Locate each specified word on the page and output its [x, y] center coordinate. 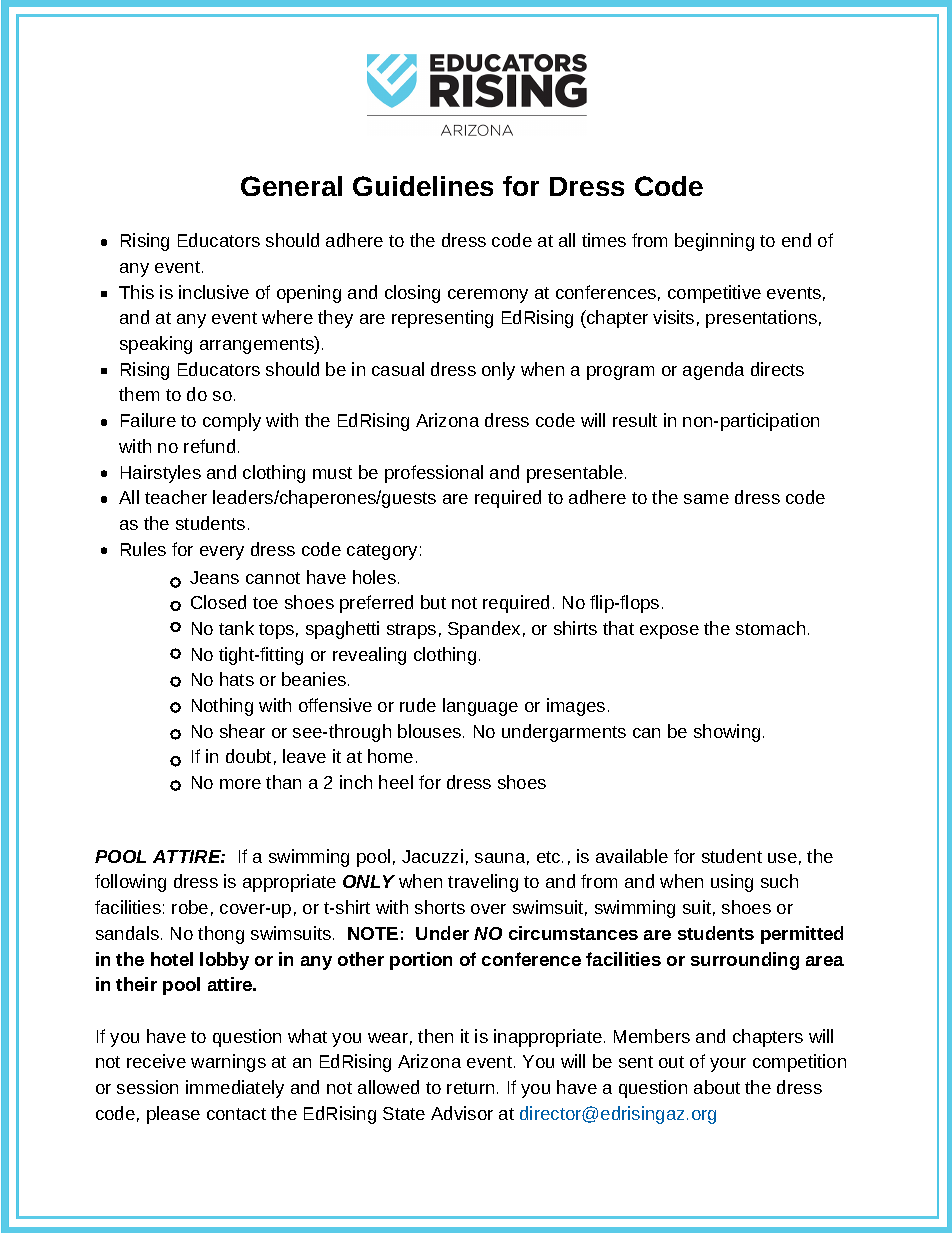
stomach [770, 628]
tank [236, 628]
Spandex [484, 630]
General [291, 186]
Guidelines [423, 186]
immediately [235, 1089]
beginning [714, 242]
